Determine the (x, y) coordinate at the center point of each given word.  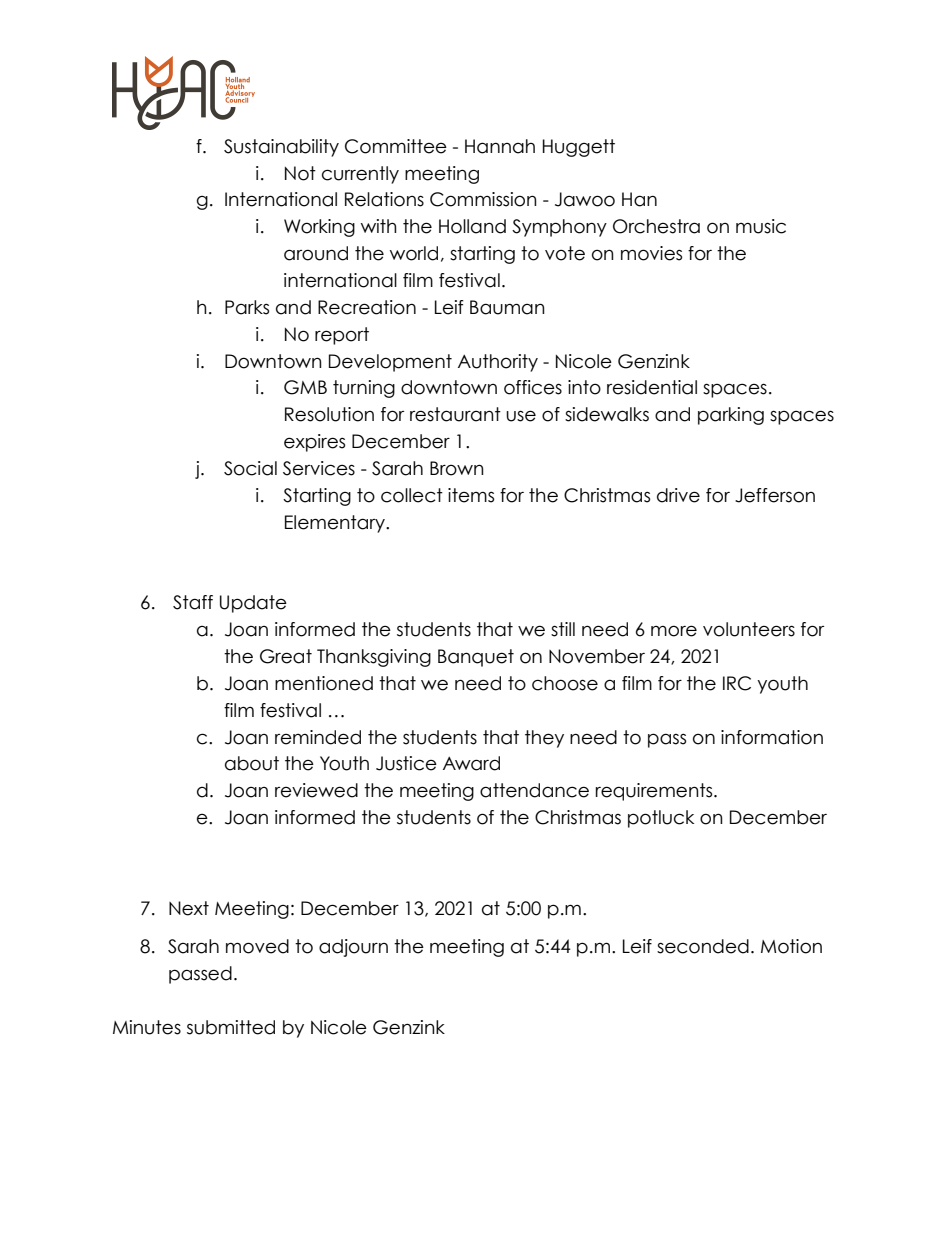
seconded (703, 946)
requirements (655, 792)
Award (471, 763)
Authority (498, 363)
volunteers (749, 629)
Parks (247, 307)
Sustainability (281, 148)
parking (731, 416)
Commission (483, 199)
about (252, 763)
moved (257, 946)
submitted (231, 1027)
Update (253, 604)
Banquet (476, 658)
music (761, 226)
